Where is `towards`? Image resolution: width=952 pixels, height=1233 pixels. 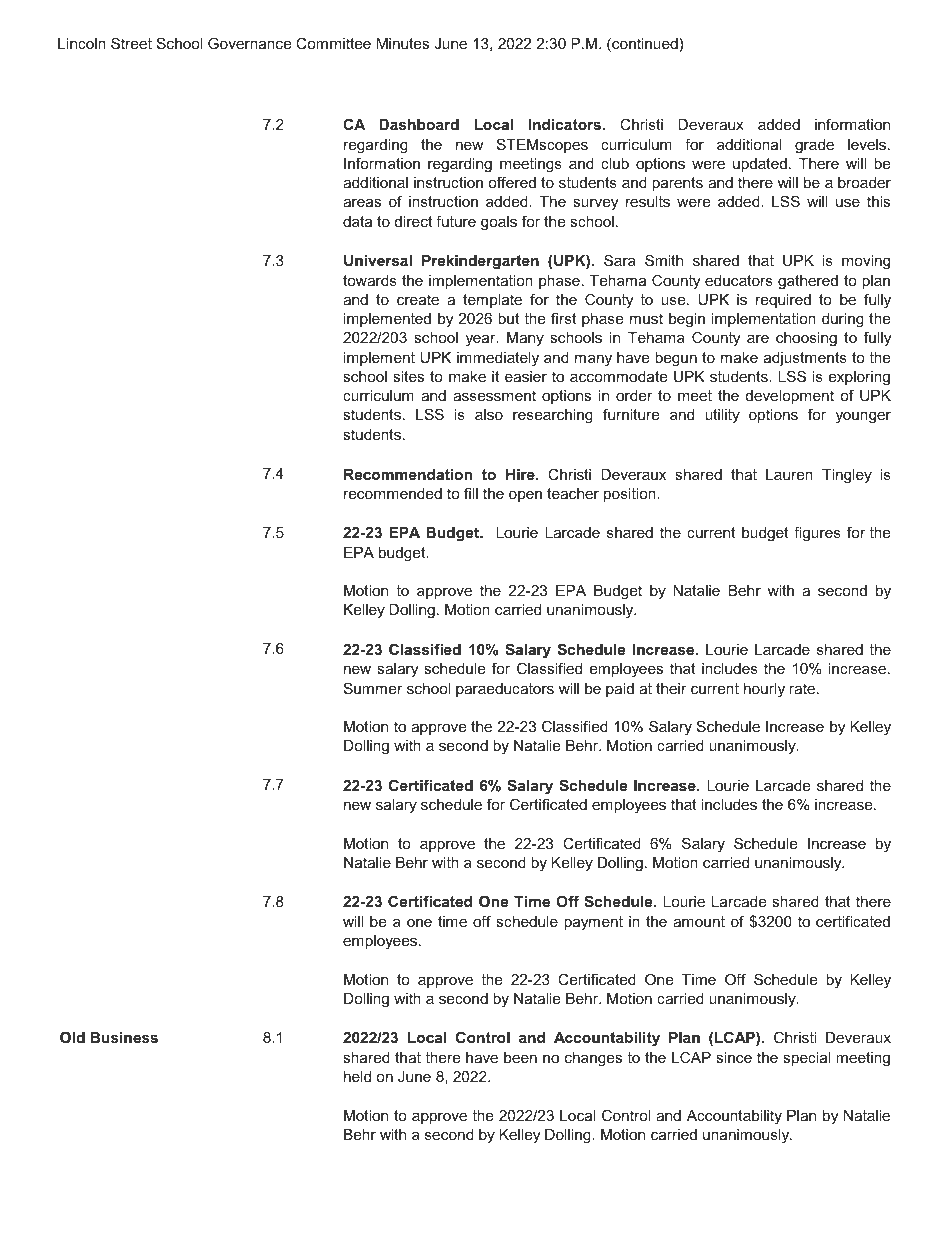 towards is located at coordinates (370, 280).
